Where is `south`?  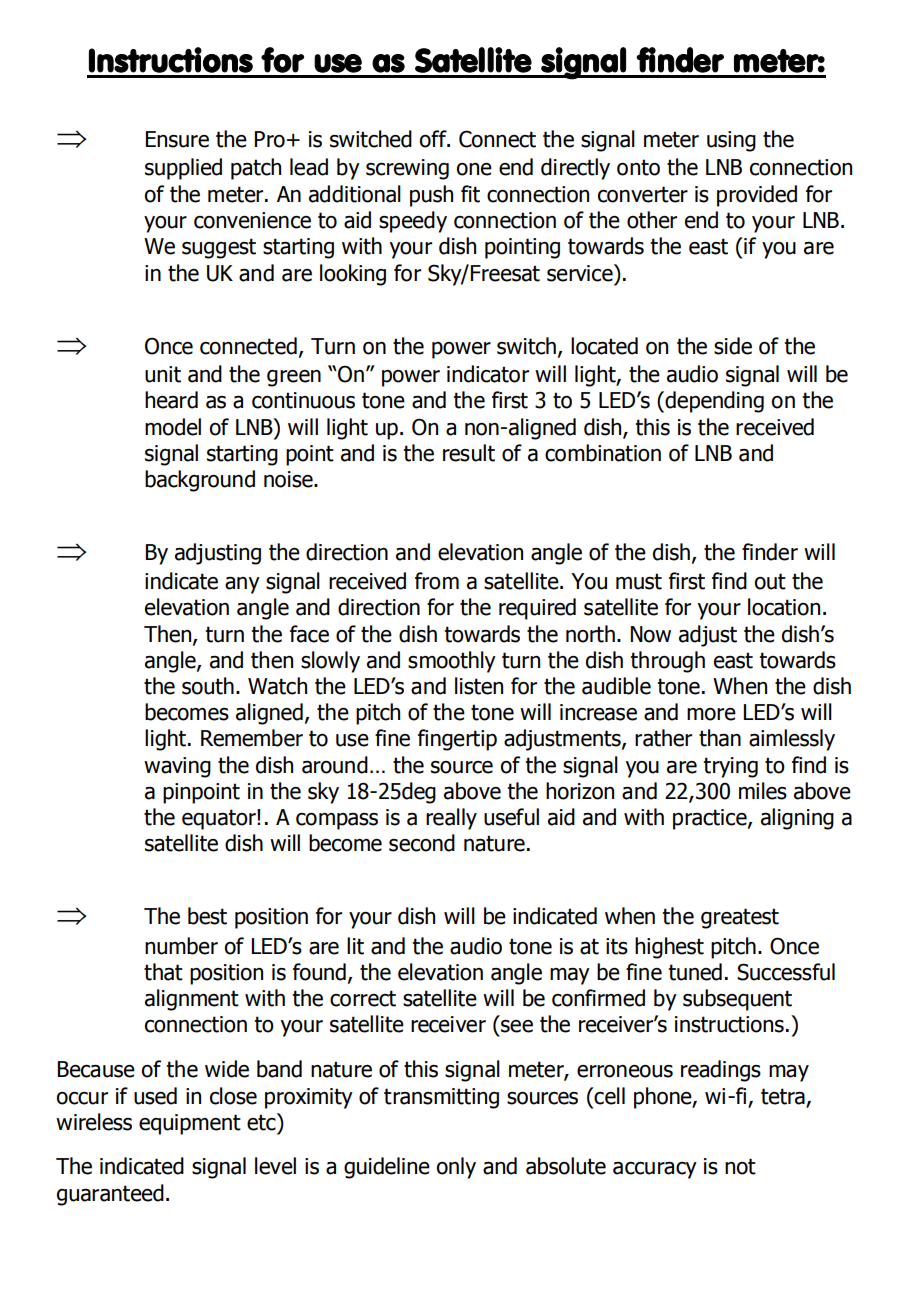
south is located at coordinates (208, 686).
